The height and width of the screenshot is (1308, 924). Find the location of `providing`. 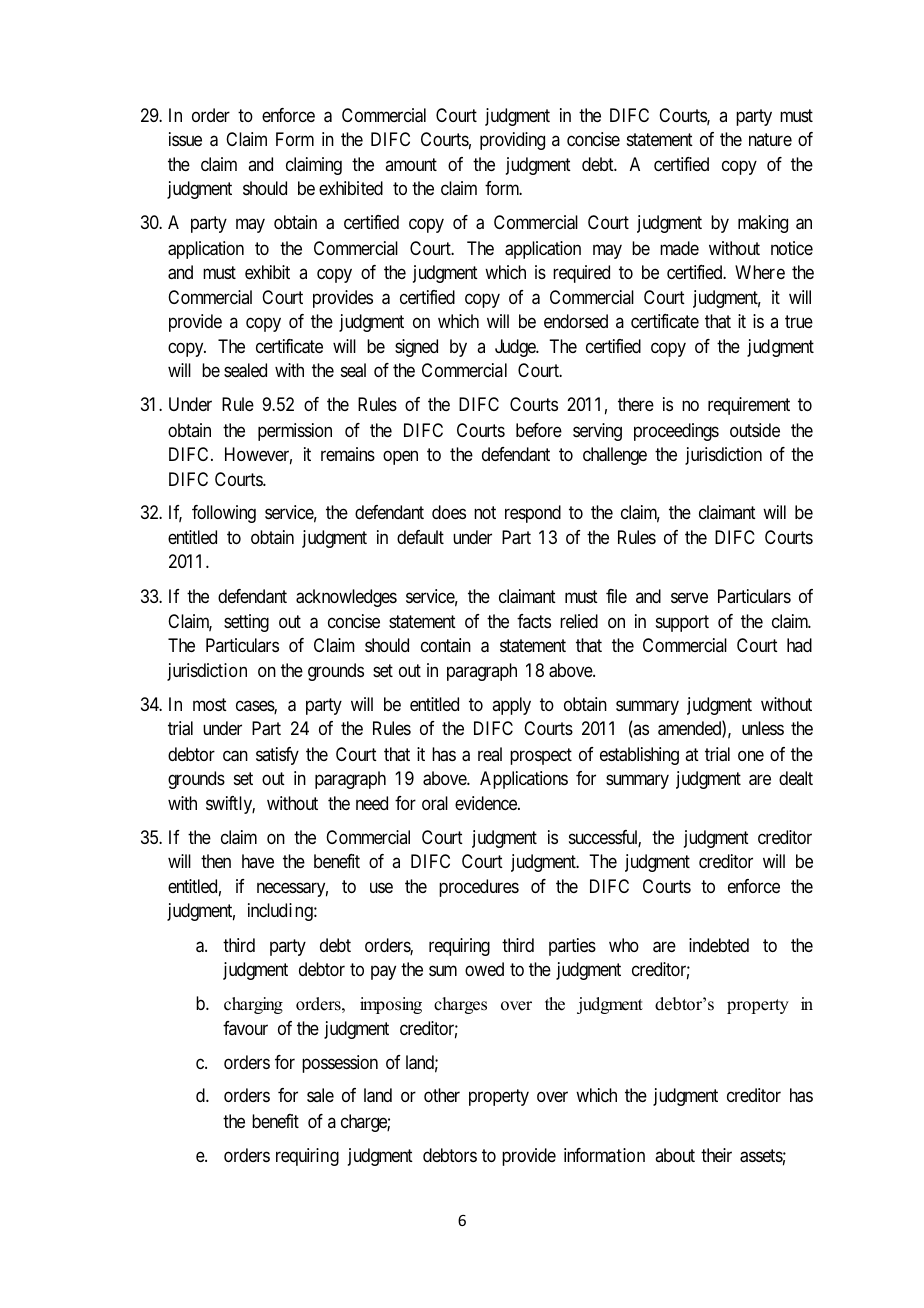

providing is located at coordinates (512, 141).
